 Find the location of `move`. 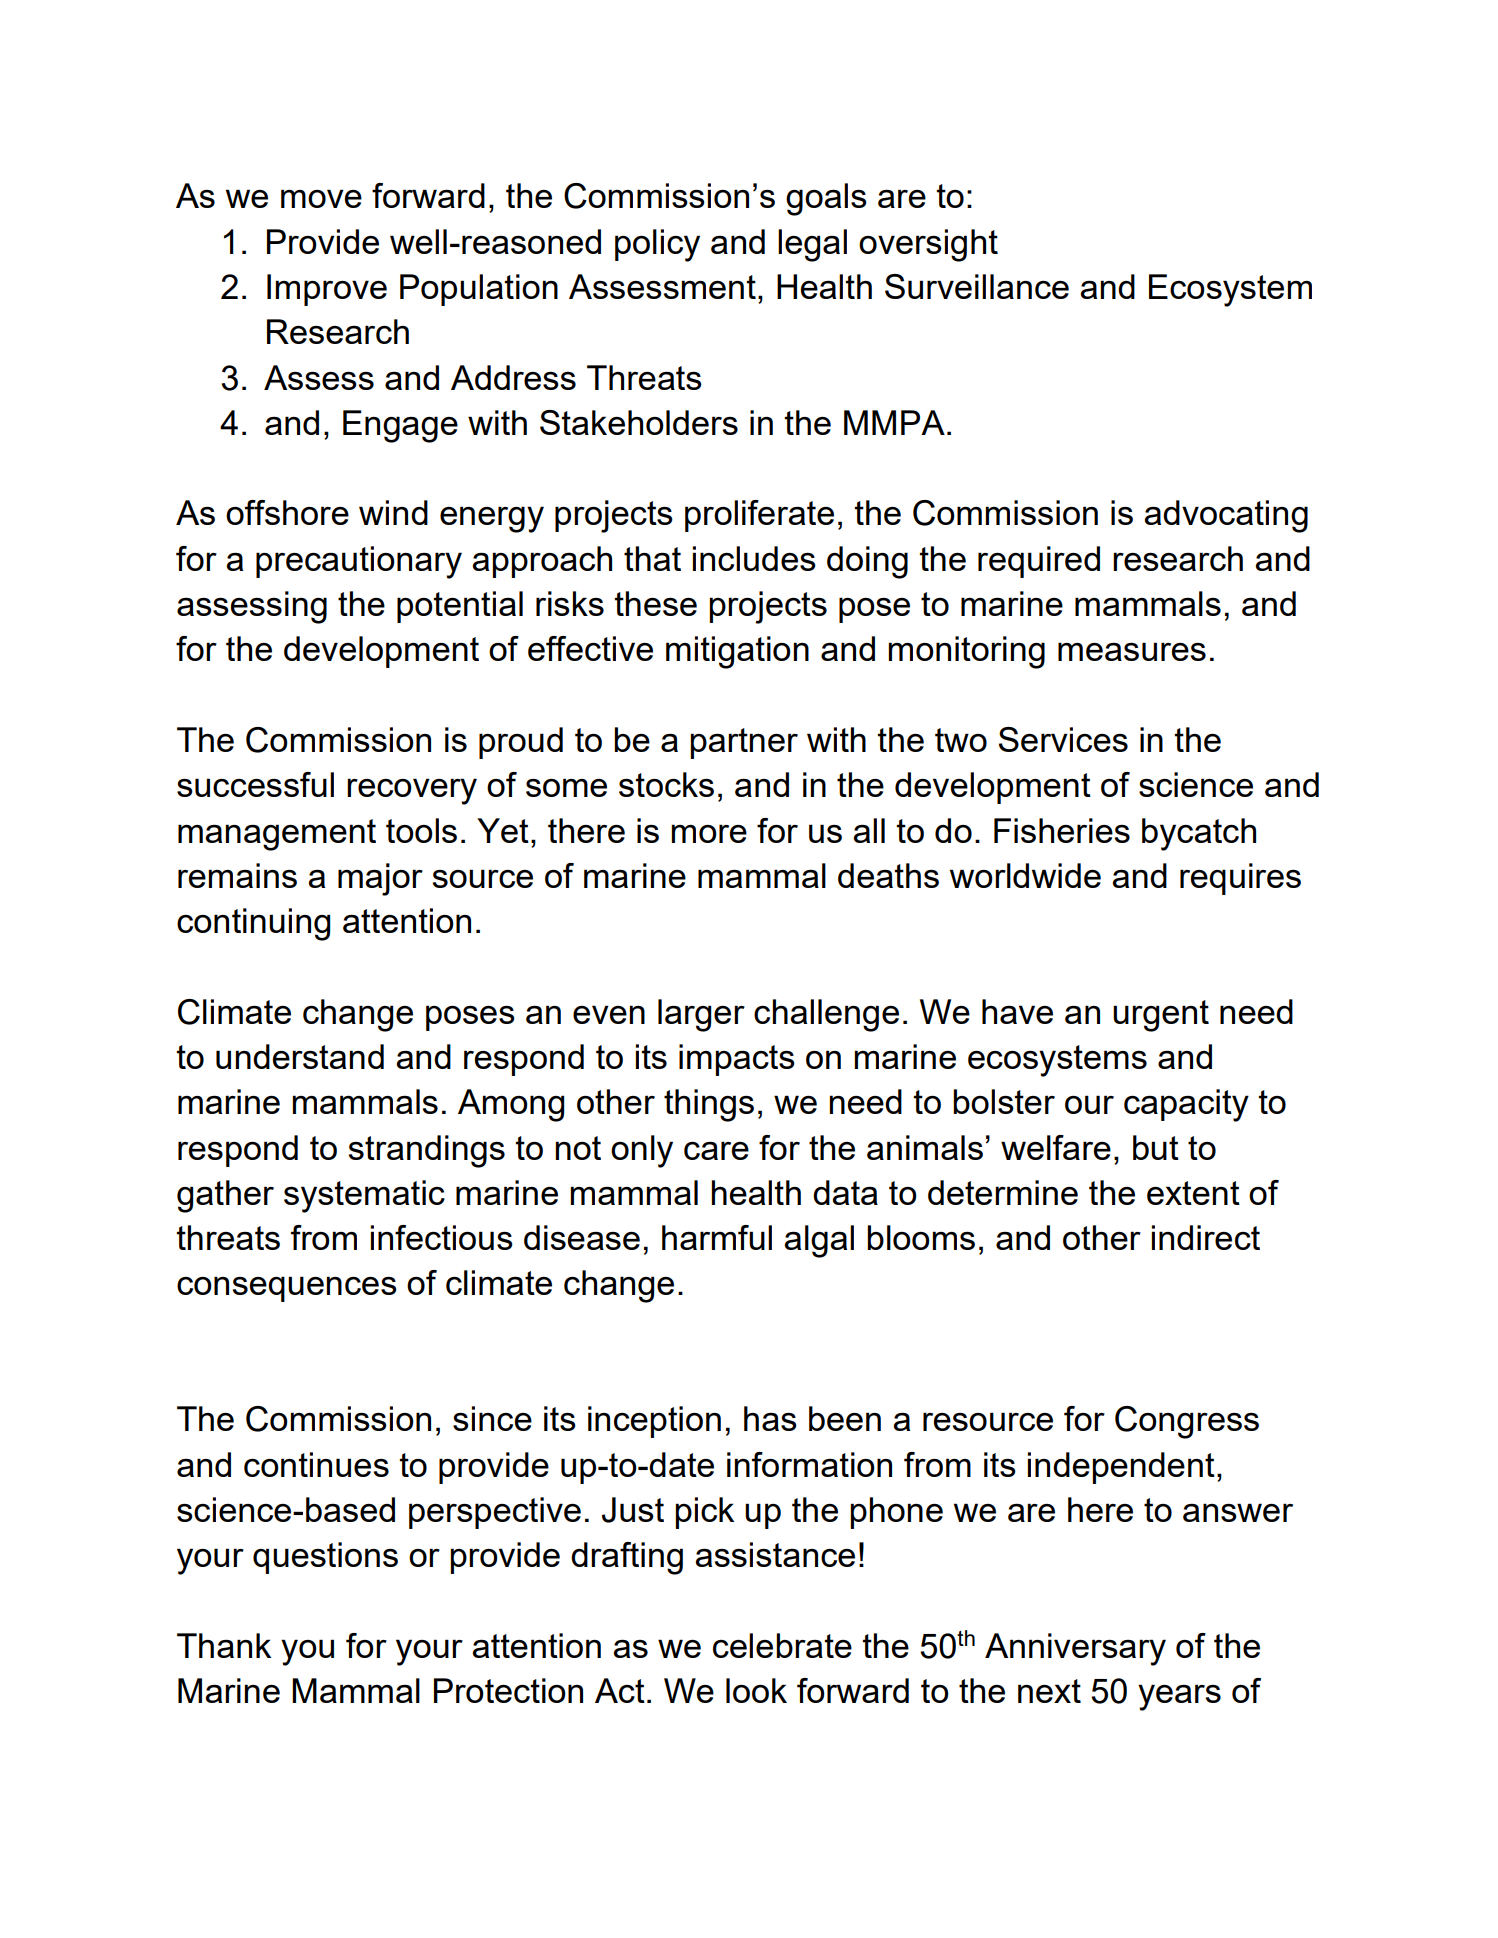

move is located at coordinates (321, 198).
